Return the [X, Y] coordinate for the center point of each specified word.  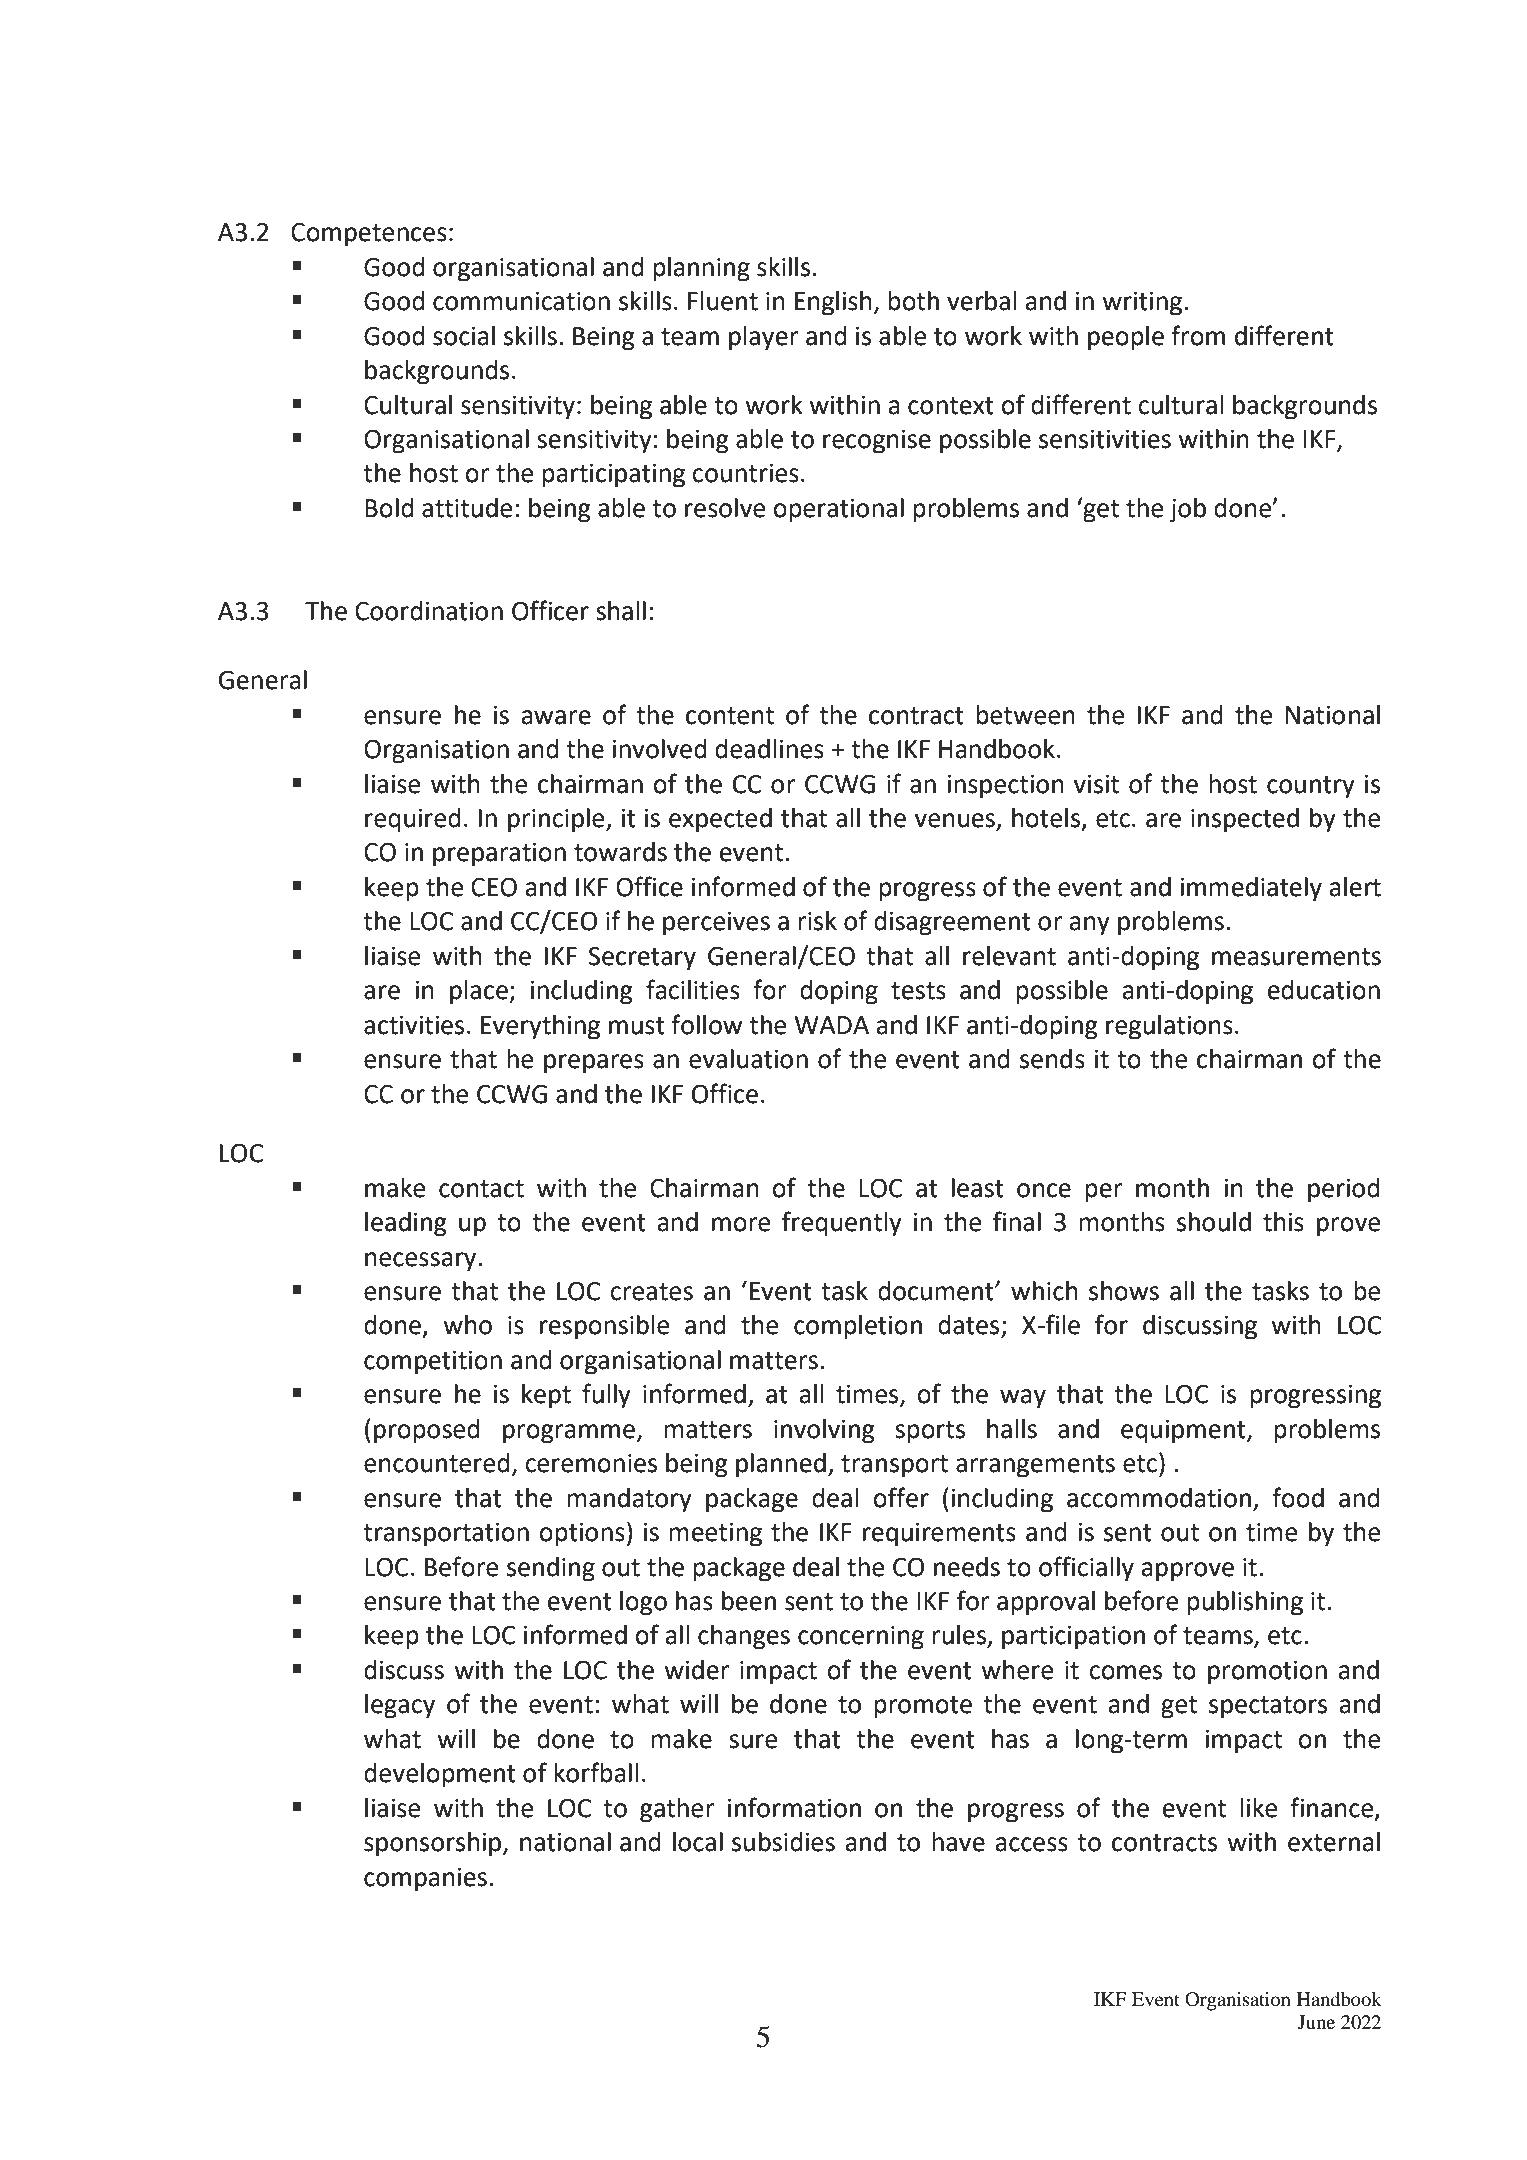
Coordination [429, 611]
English [833, 303]
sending [551, 1569]
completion [858, 1327]
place [480, 992]
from [1198, 335]
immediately [1251, 889]
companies [425, 1880]
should [1214, 1222]
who [467, 1325]
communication [521, 301]
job [1188, 510]
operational [838, 510]
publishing [1245, 1603]
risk [817, 921]
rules [960, 1636]
